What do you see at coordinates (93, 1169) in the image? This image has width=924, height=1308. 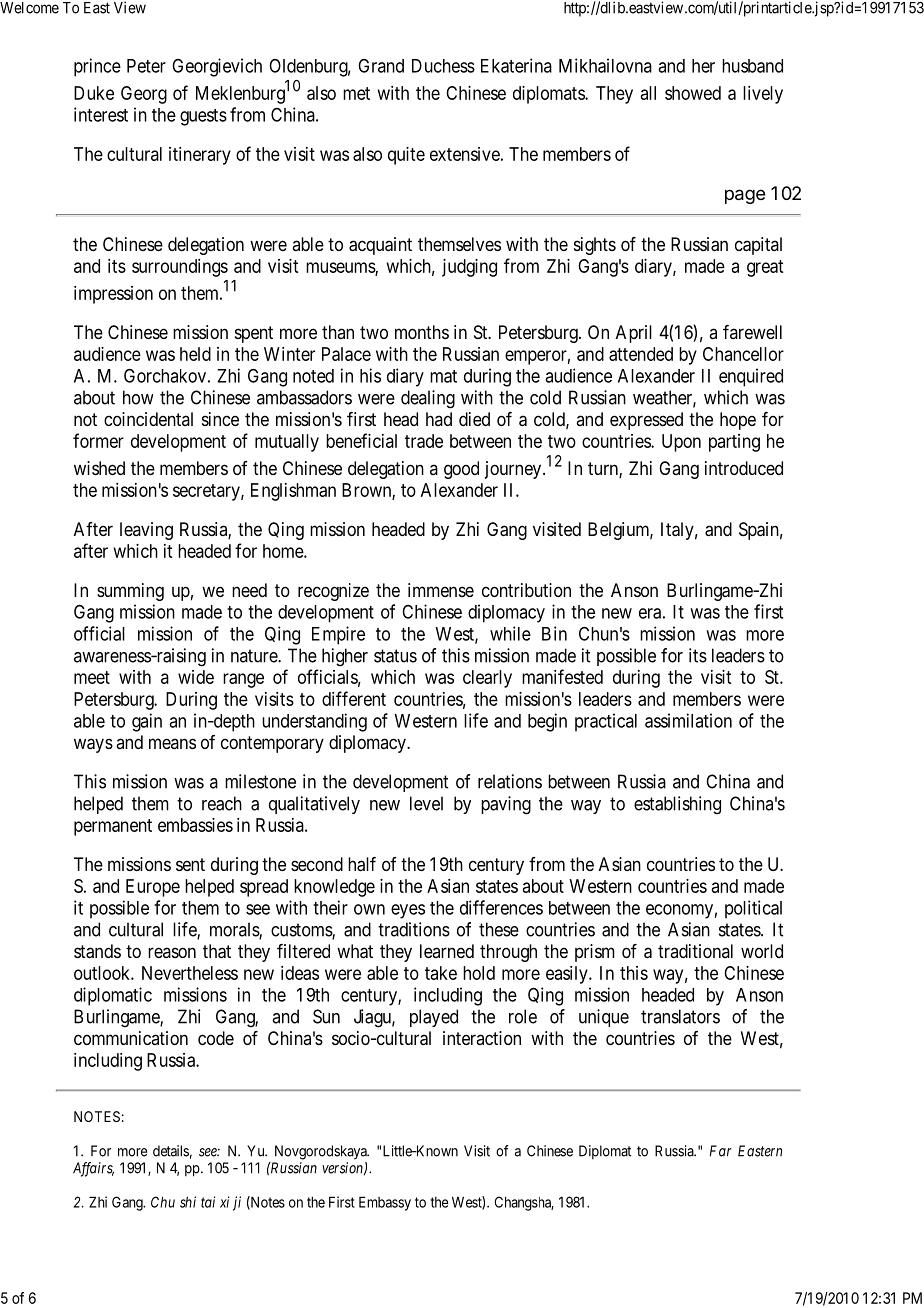 I see `Affairs` at bounding box center [93, 1169].
